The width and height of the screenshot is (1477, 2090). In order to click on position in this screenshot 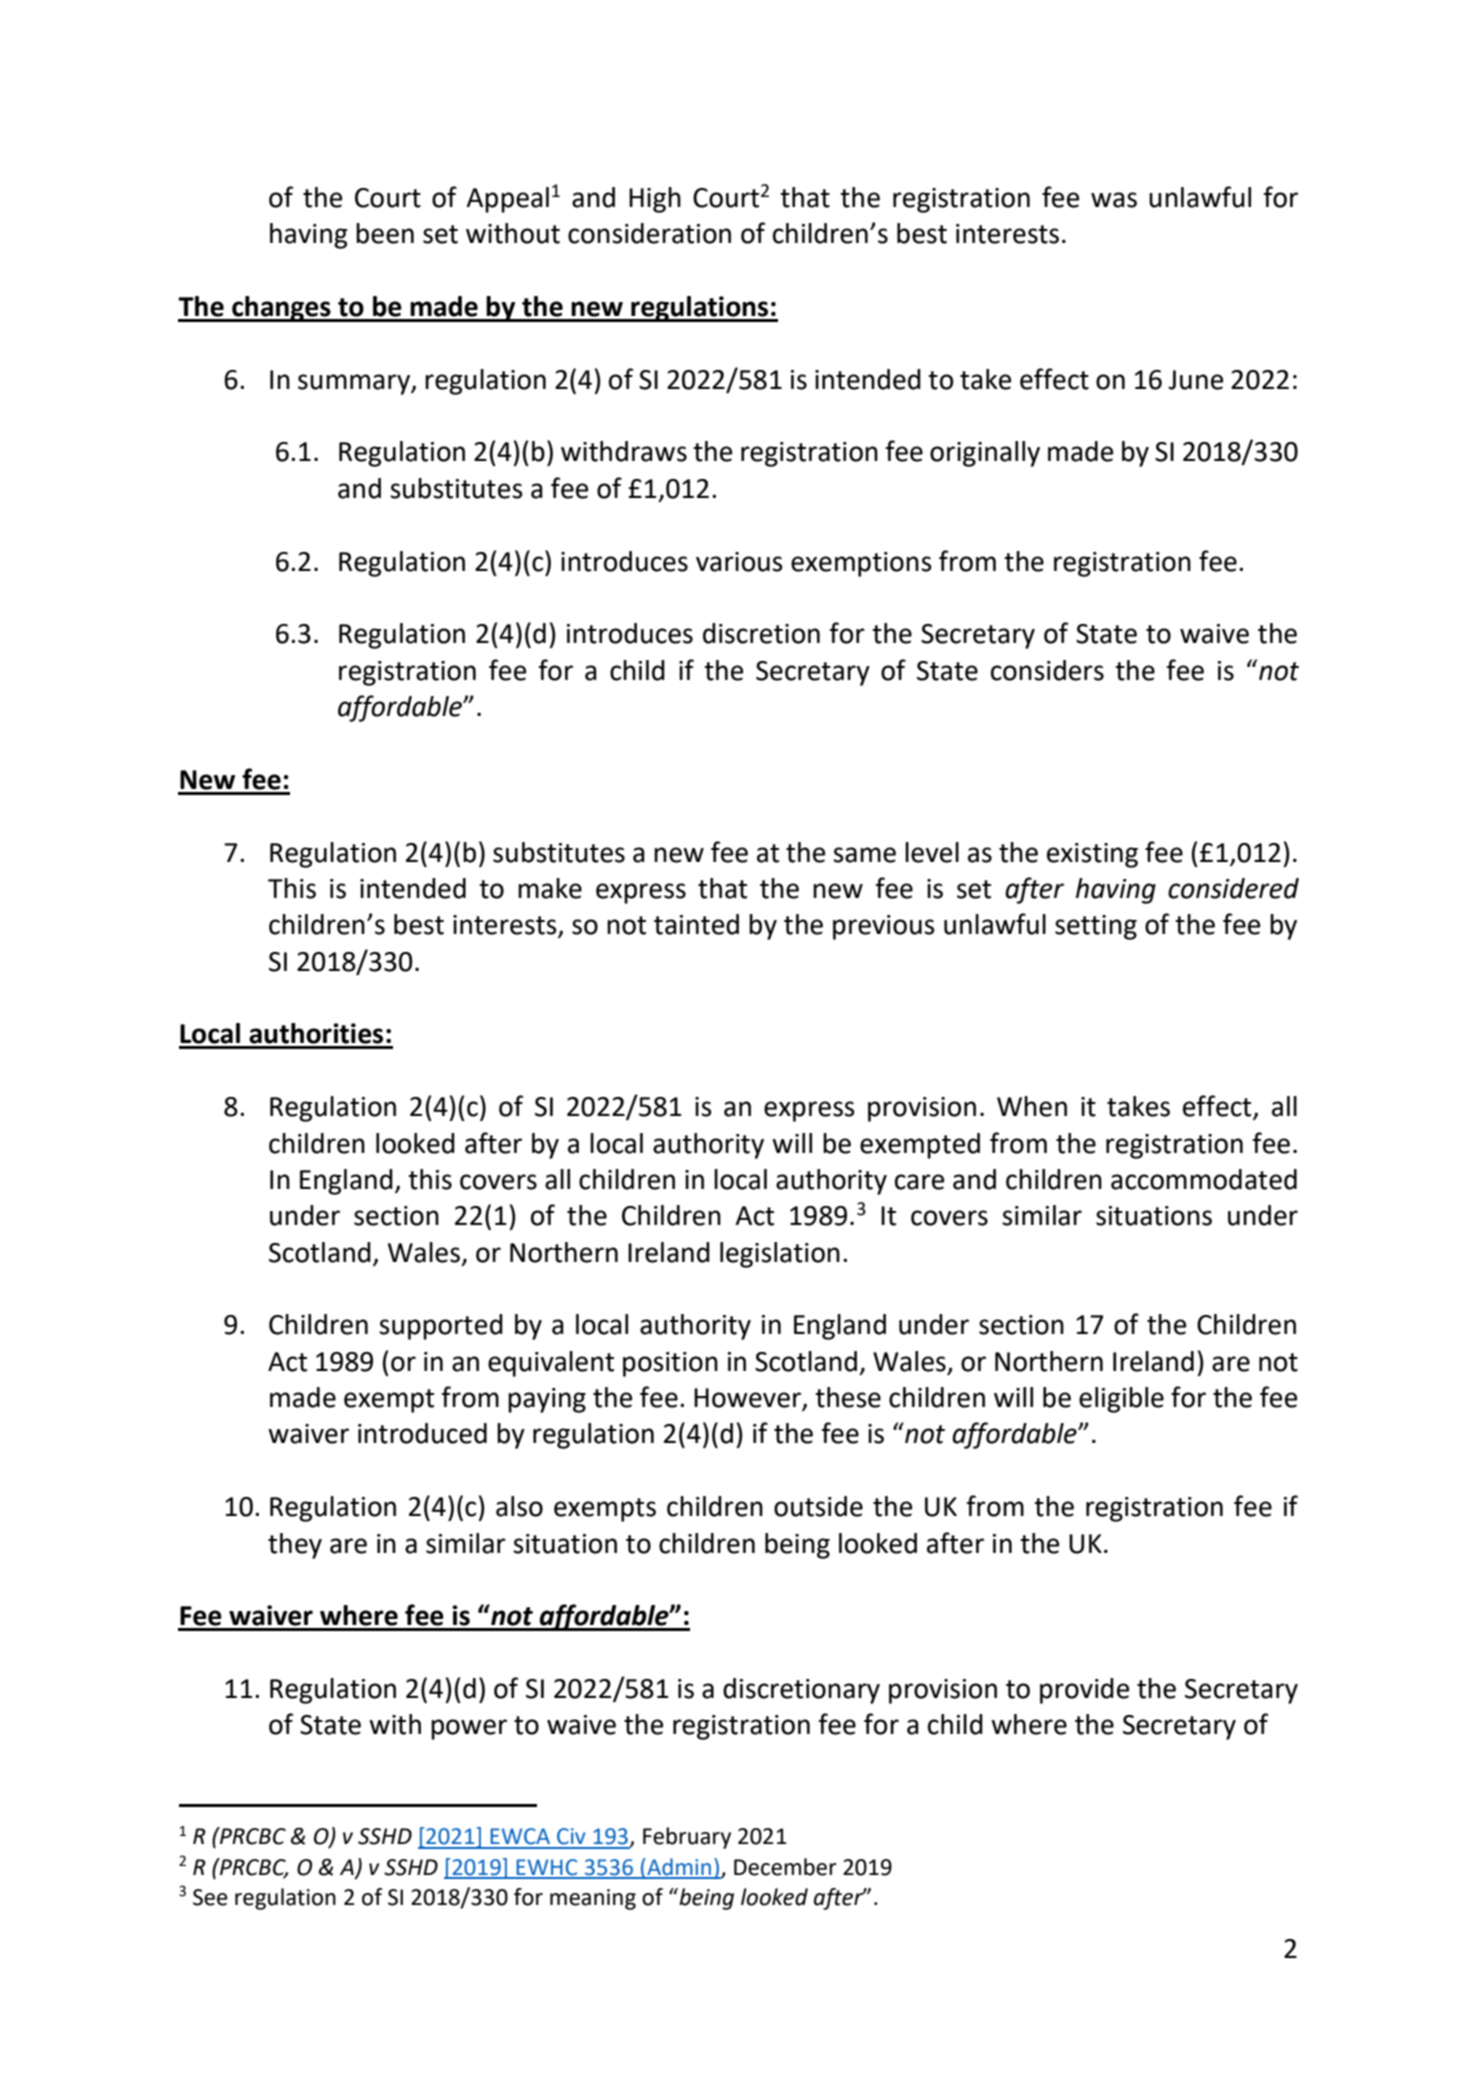, I will do `click(670, 1364)`.
